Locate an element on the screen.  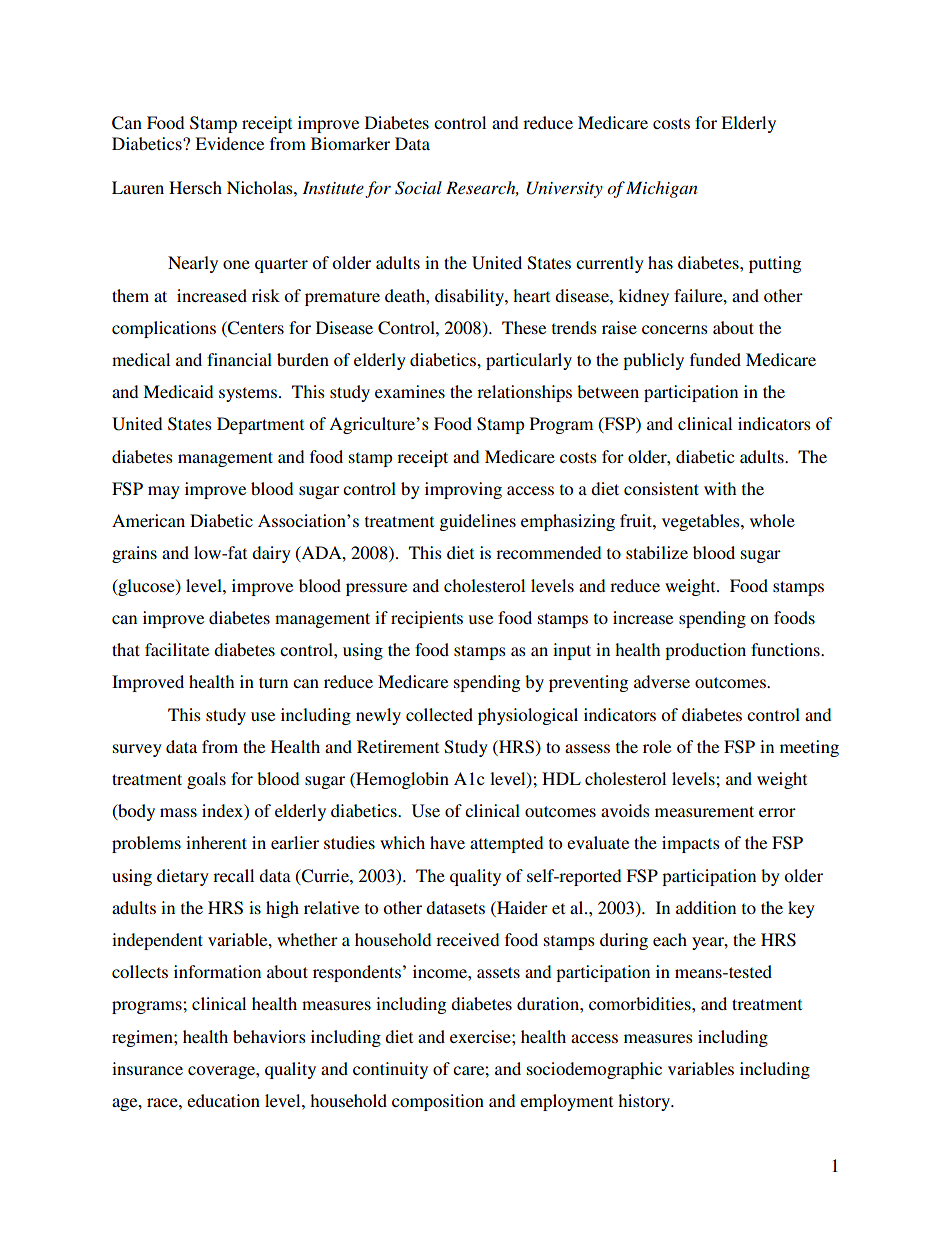
facilitate is located at coordinates (177, 649).
